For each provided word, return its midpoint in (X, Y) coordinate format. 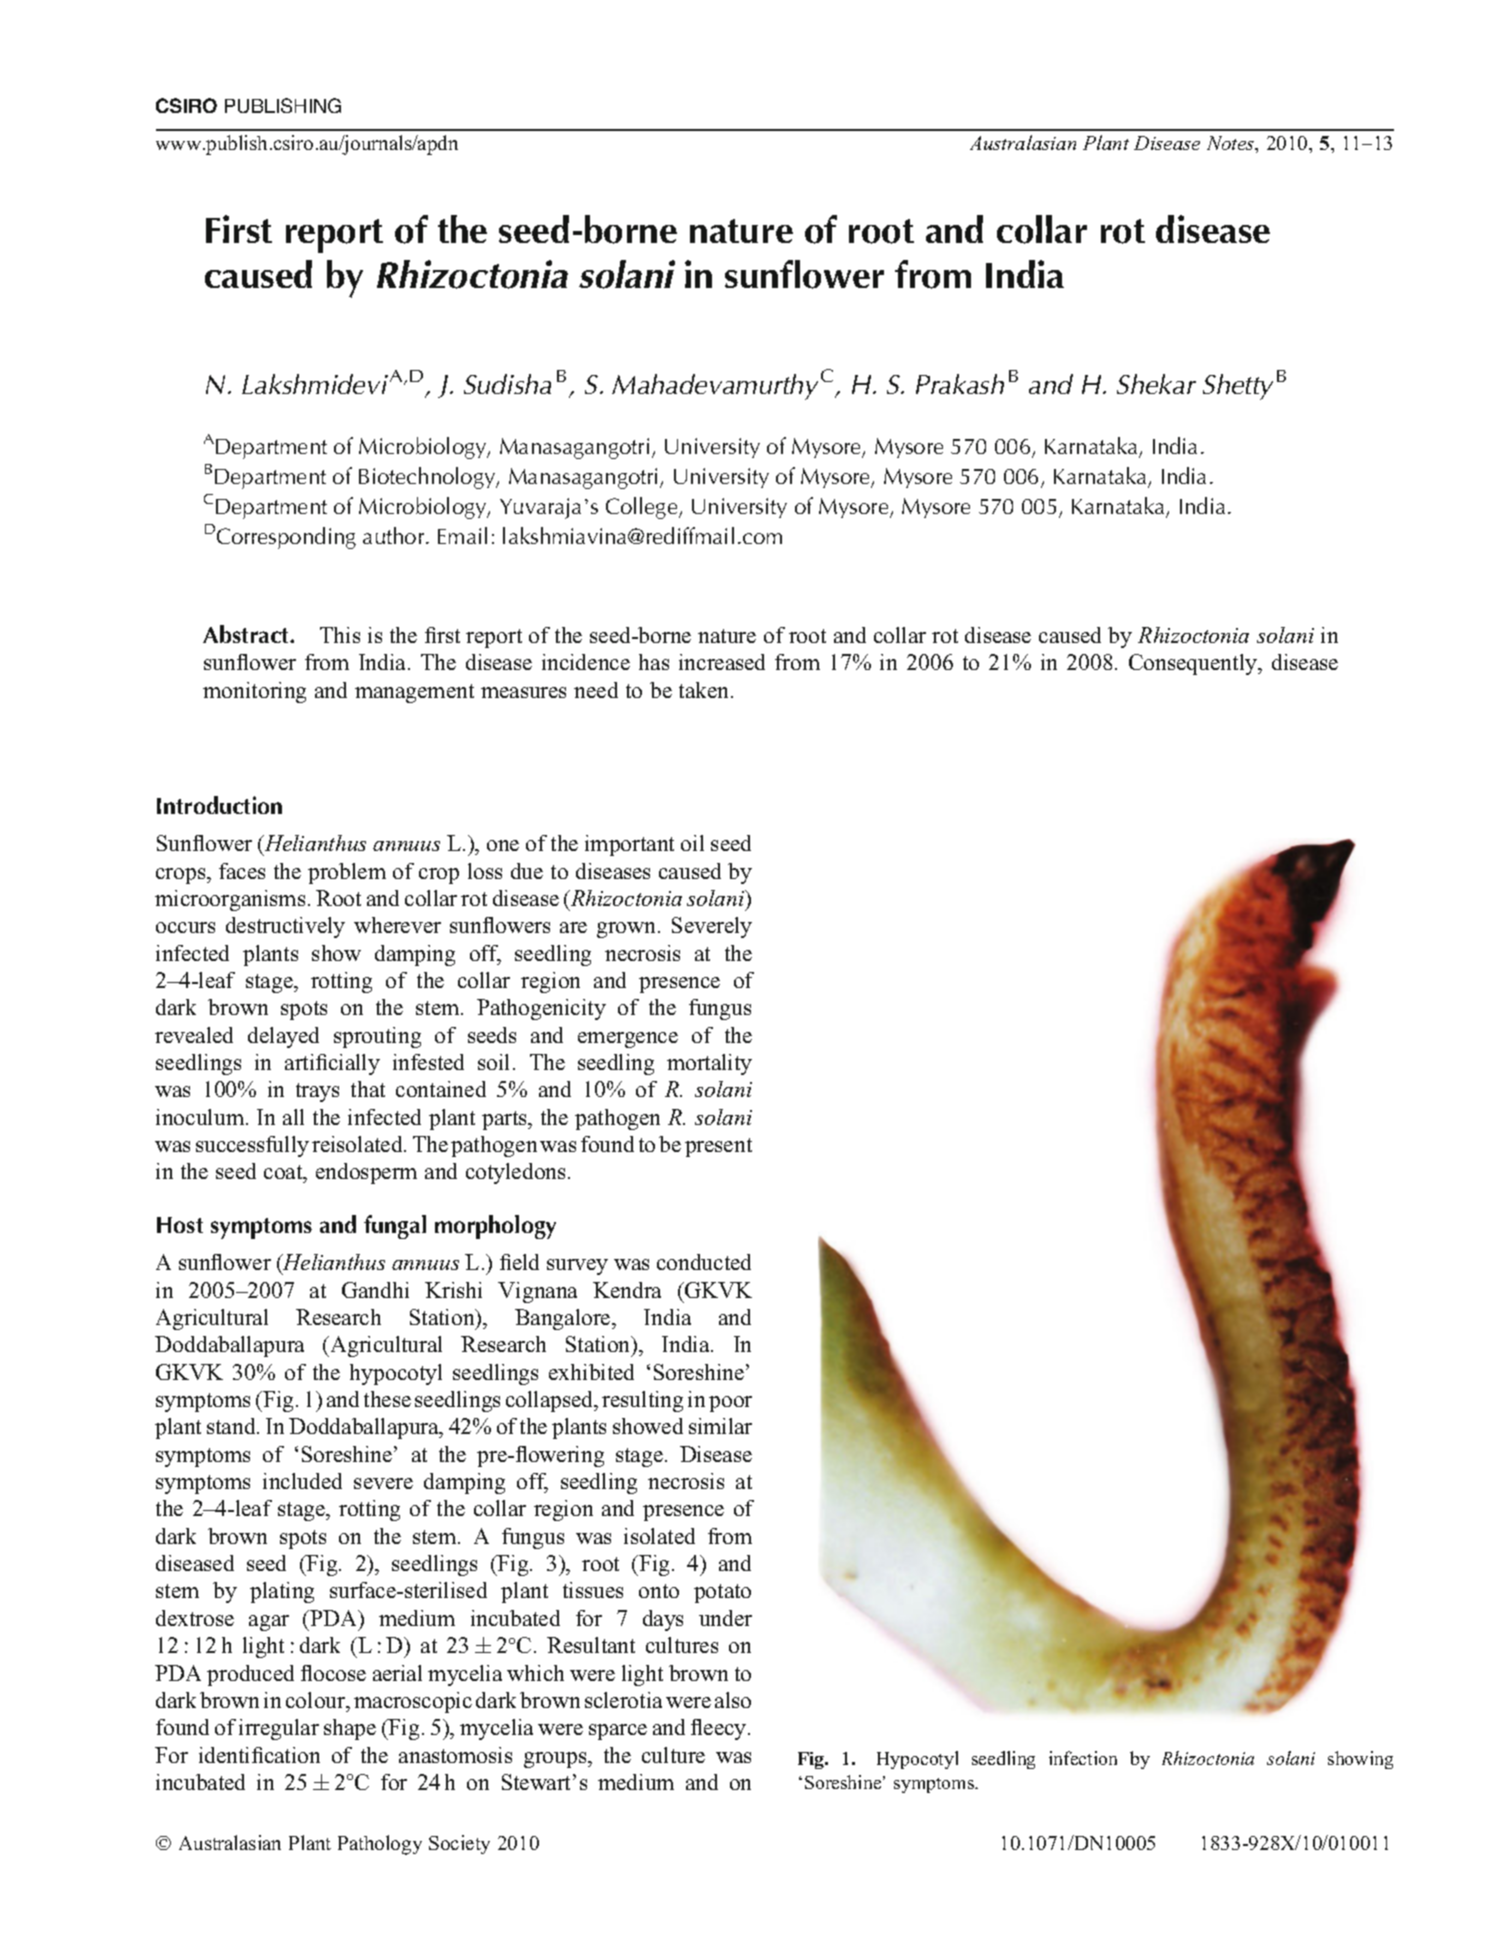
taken (705, 690)
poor (730, 1404)
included (302, 1481)
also (733, 1700)
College (643, 508)
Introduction (219, 805)
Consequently (1194, 664)
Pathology (380, 1845)
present (718, 1147)
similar (720, 1426)
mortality (709, 1064)
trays (317, 1092)
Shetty (1238, 387)
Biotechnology (428, 478)
